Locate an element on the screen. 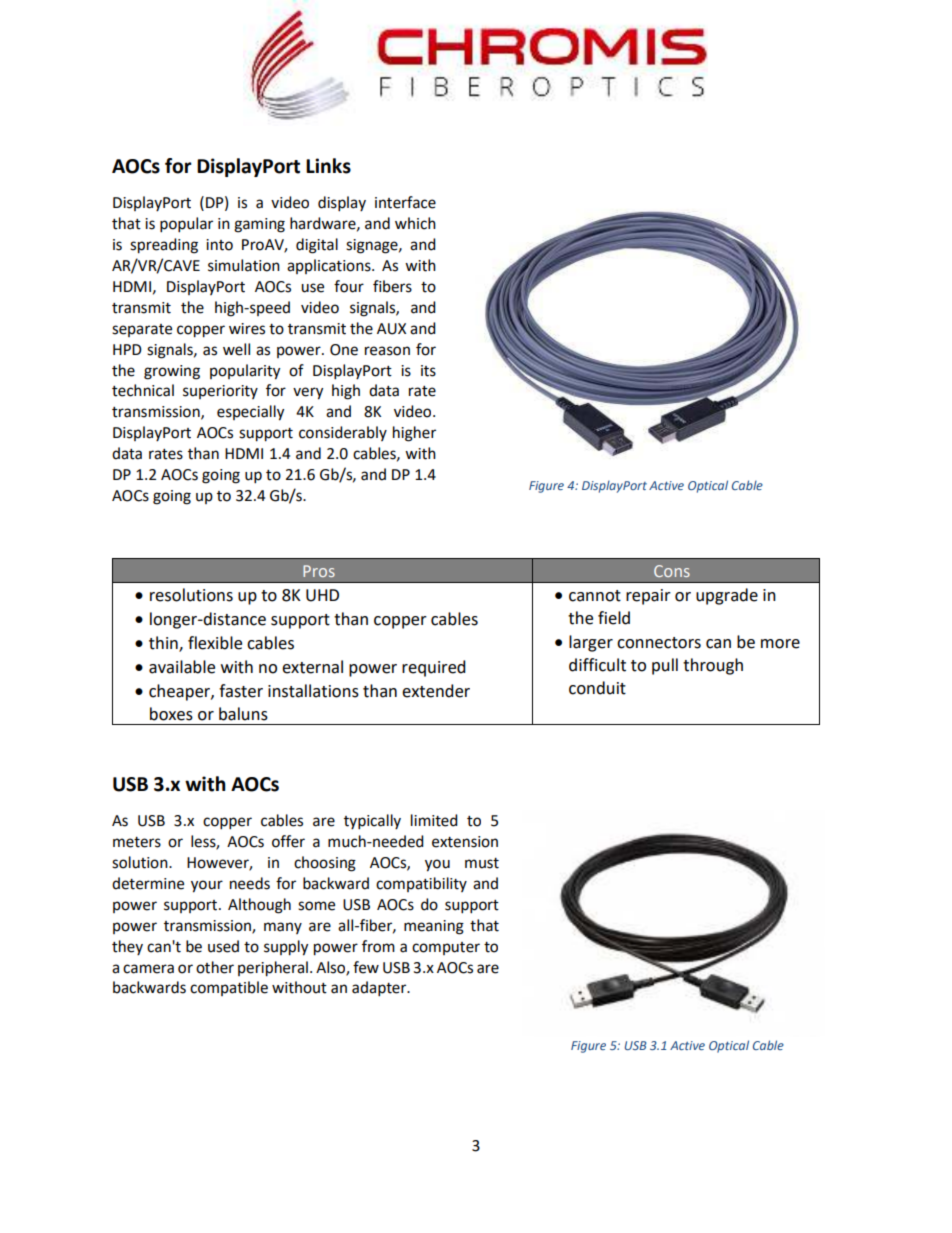  through is located at coordinates (713, 666).
